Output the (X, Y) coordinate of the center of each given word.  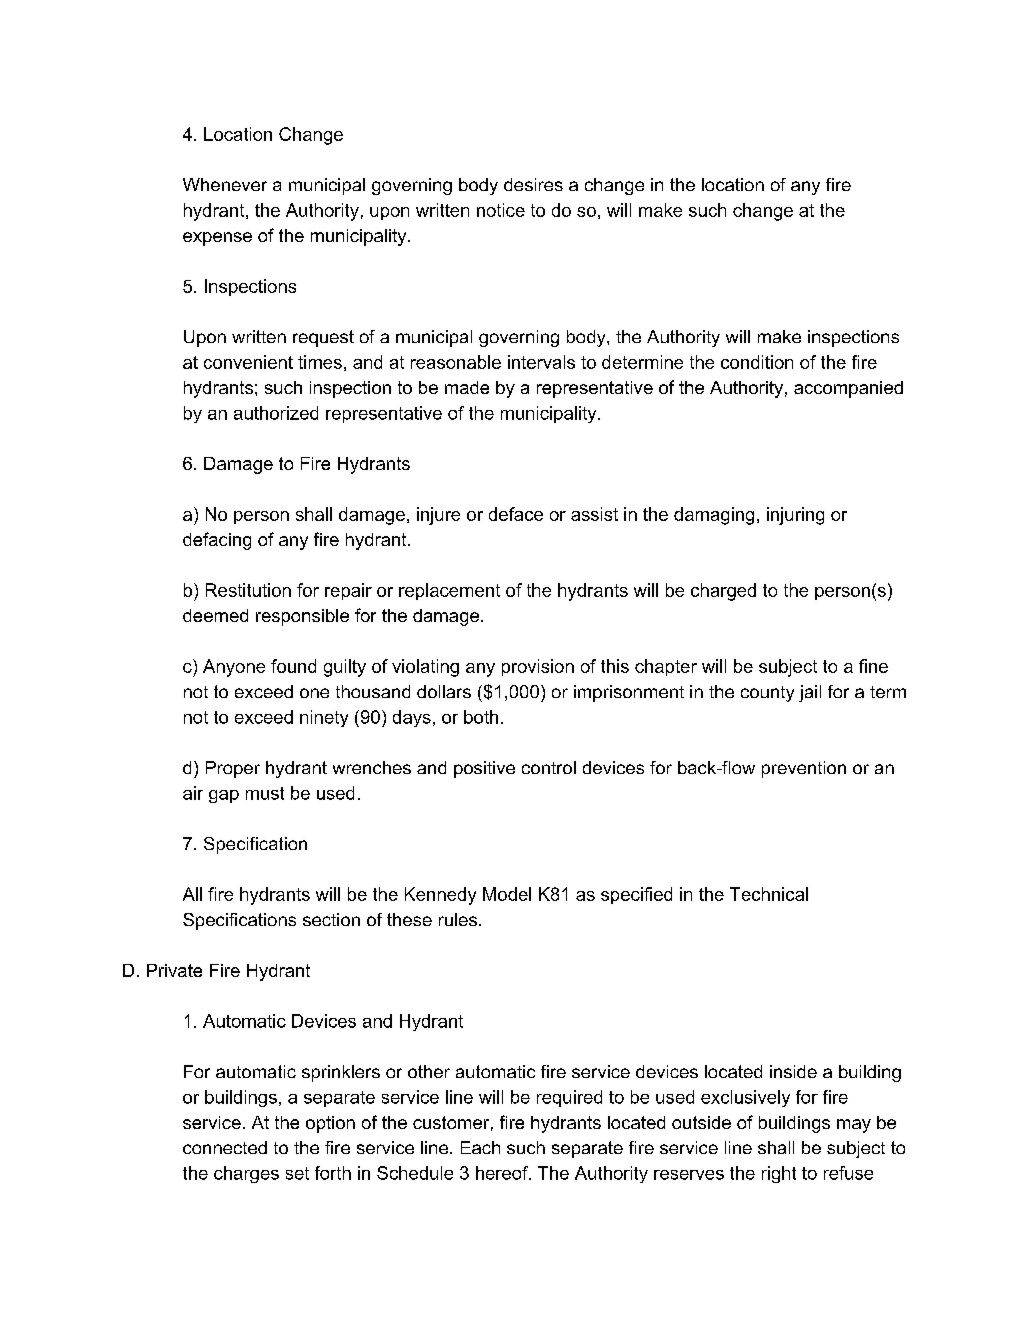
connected (225, 1147)
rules (458, 919)
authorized (276, 413)
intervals (541, 362)
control (549, 767)
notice (501, 210)
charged (723, 592)
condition (757, 362)
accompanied (848, 389)
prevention (804, 769)
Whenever (225, 184)
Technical (769, 894)
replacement (449, 591)
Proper (233, 769)
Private (174, 970)
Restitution (248, 590)
